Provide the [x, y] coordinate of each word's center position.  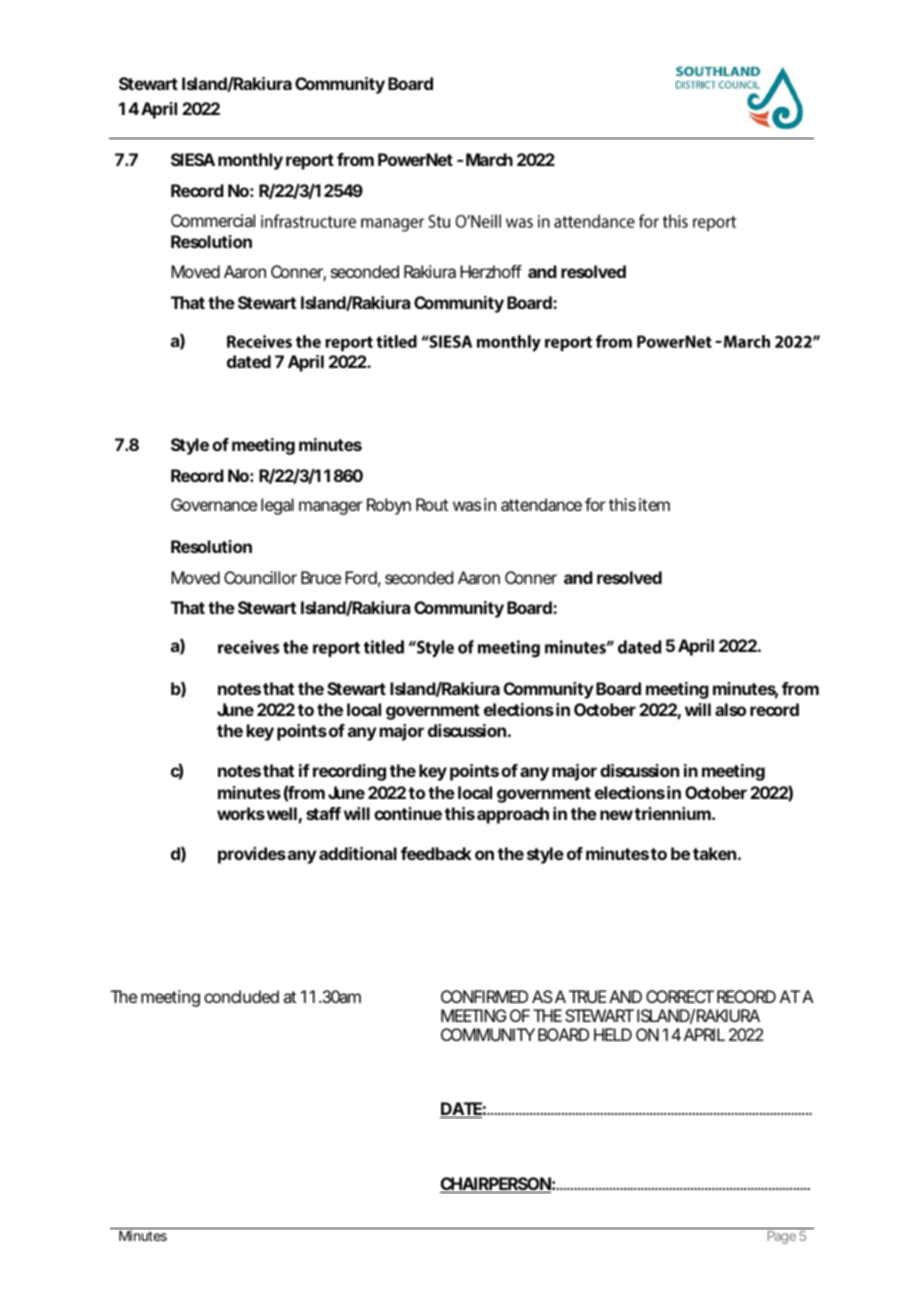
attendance [541, 504]
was [467, 506]
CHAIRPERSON [495, 1185]
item [654, 504]
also [730, 709]
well [282, 813]
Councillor [260, 577]
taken [714, 853]
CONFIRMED [484, 996]
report [310, 162]
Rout [432, 504]
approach [513, 815]
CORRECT [680, 996]
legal [277, 506]
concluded [241, 996]
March [489, 159]
